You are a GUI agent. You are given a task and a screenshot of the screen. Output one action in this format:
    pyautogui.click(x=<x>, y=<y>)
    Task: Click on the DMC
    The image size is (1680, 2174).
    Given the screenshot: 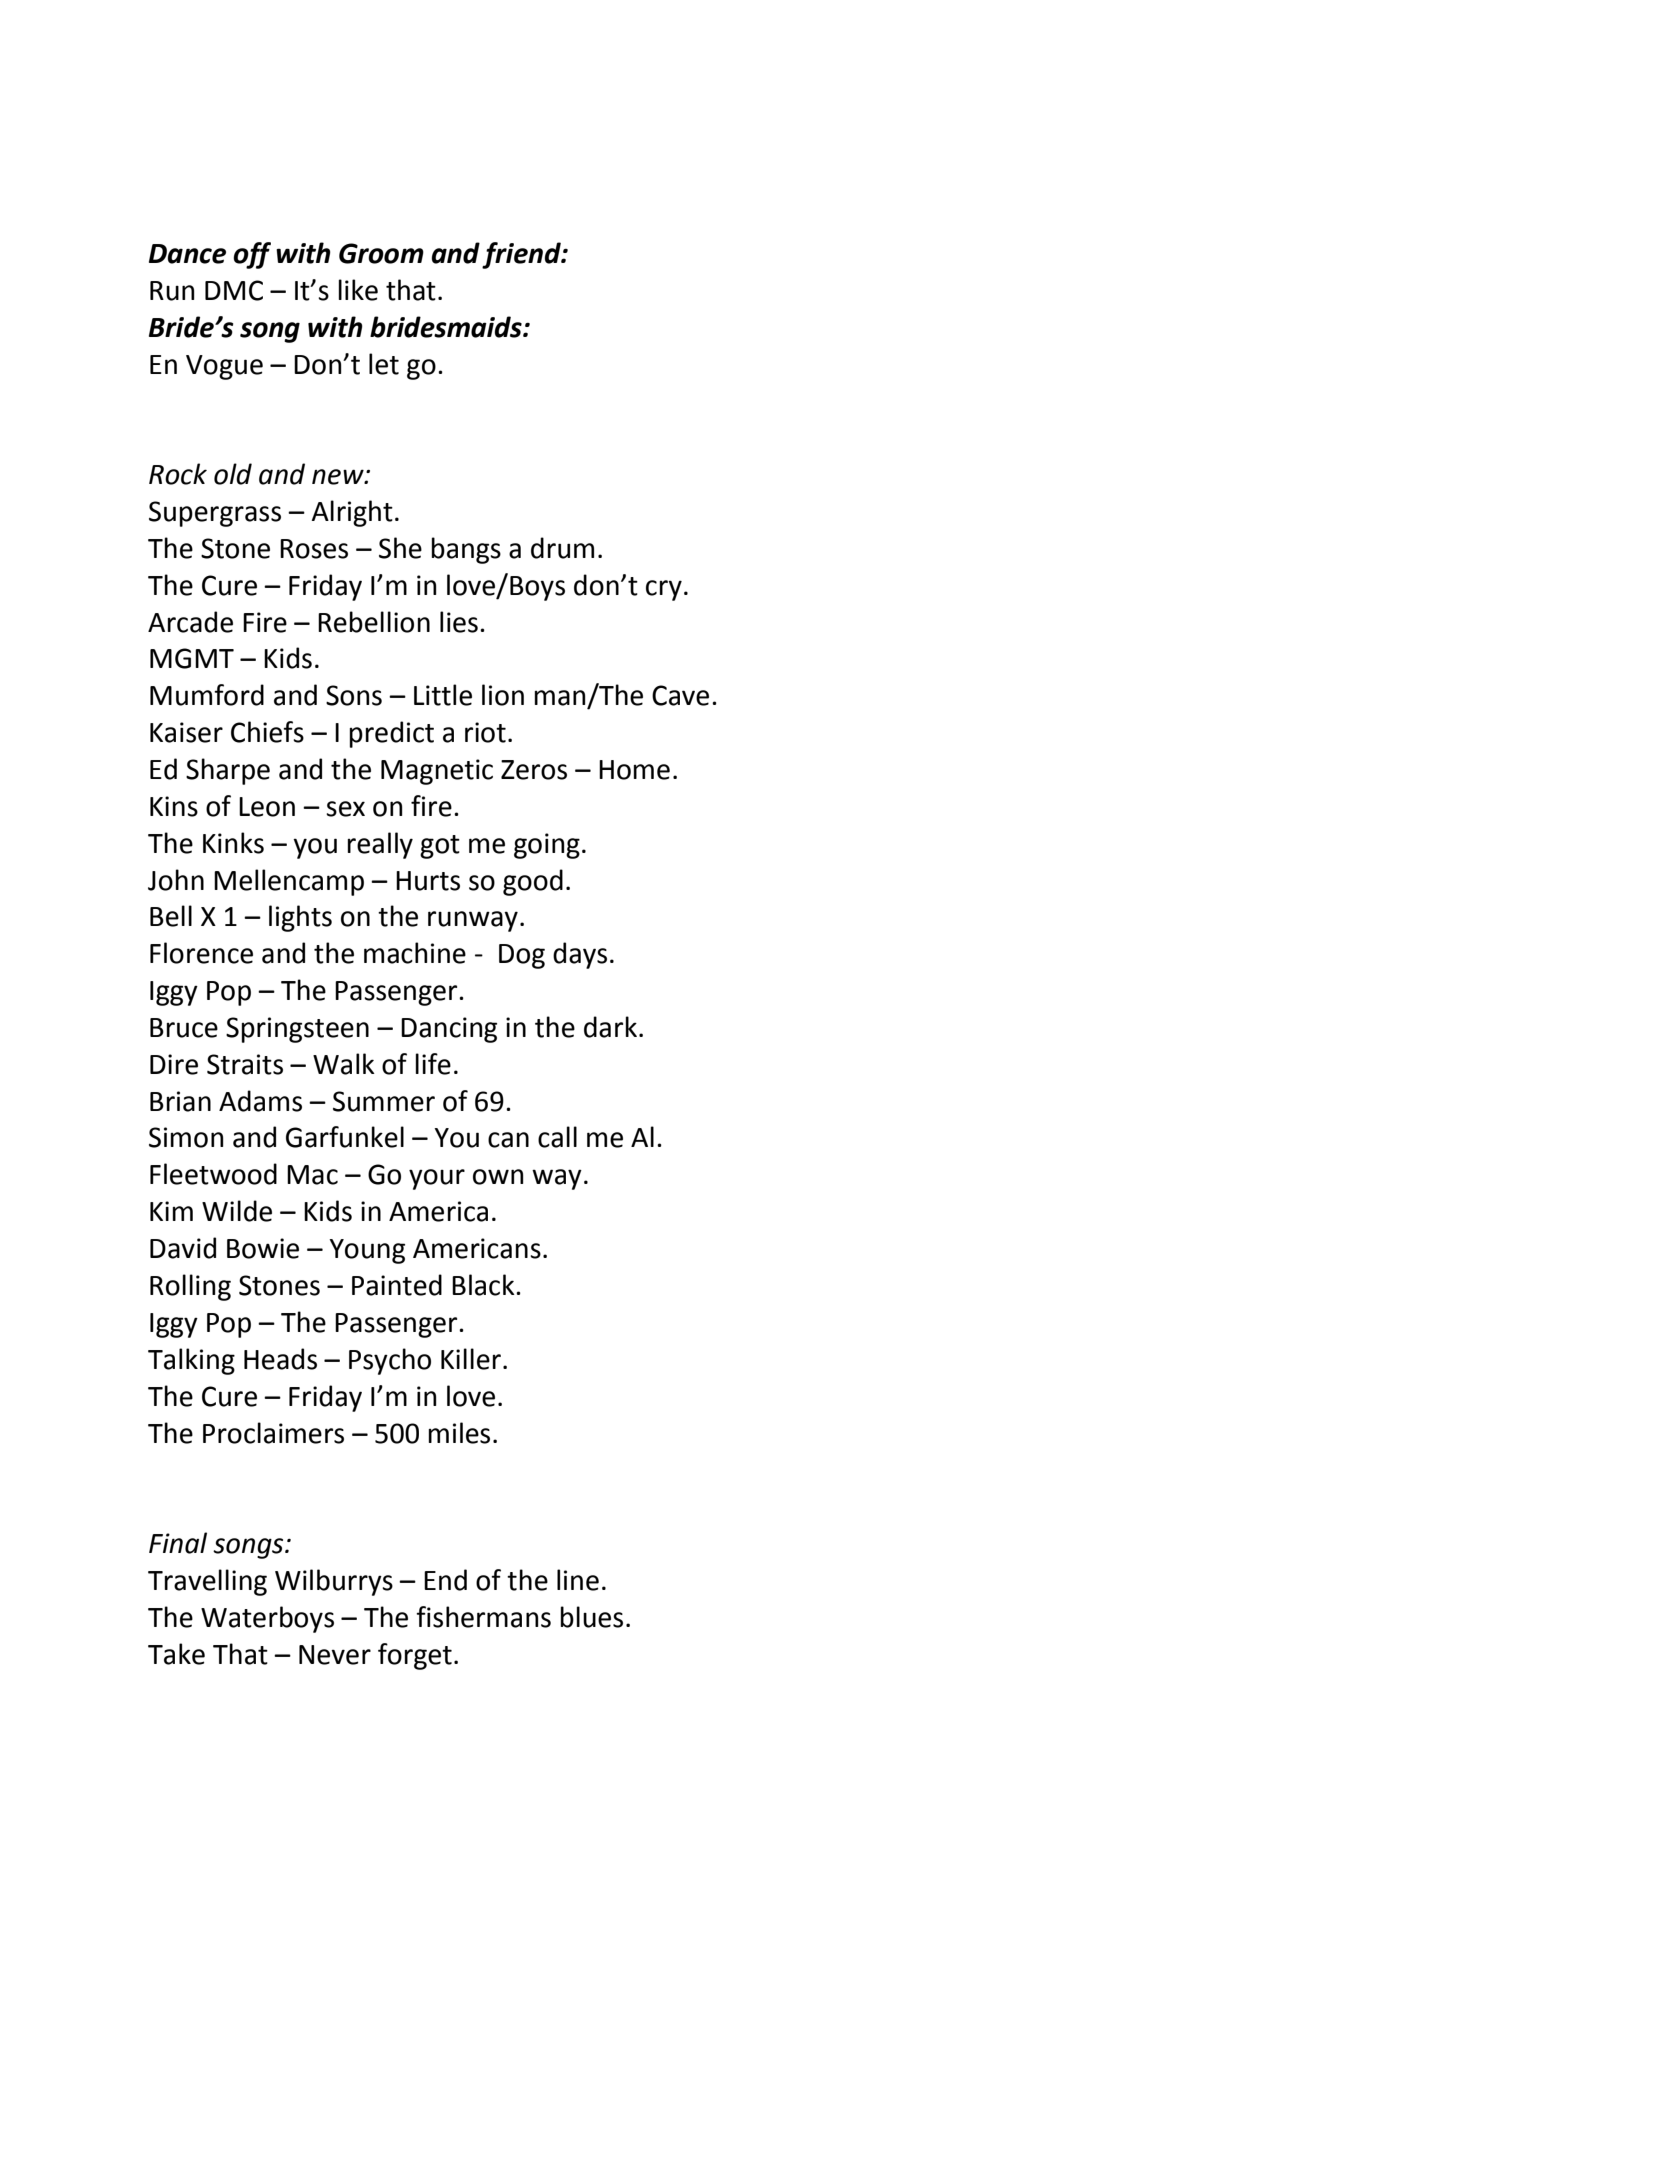 What is the action you would take?
    pyautogui.click(x=234, y=290)
